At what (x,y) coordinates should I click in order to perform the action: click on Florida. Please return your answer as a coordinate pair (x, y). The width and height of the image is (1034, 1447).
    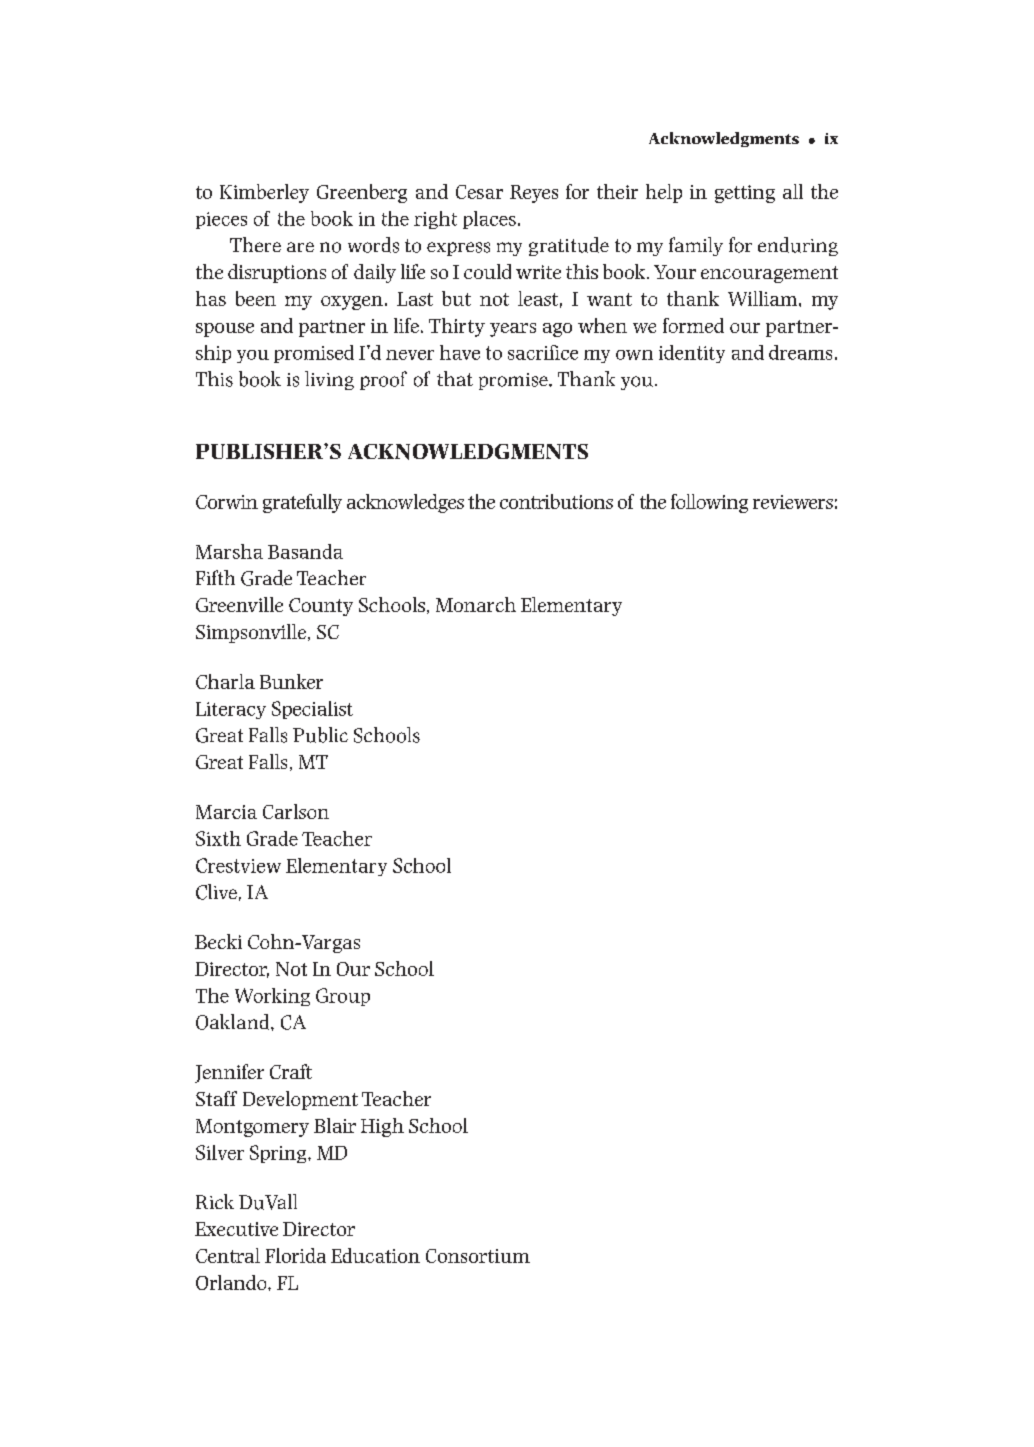
    Looking at the image, I should click on (295, 1255).
